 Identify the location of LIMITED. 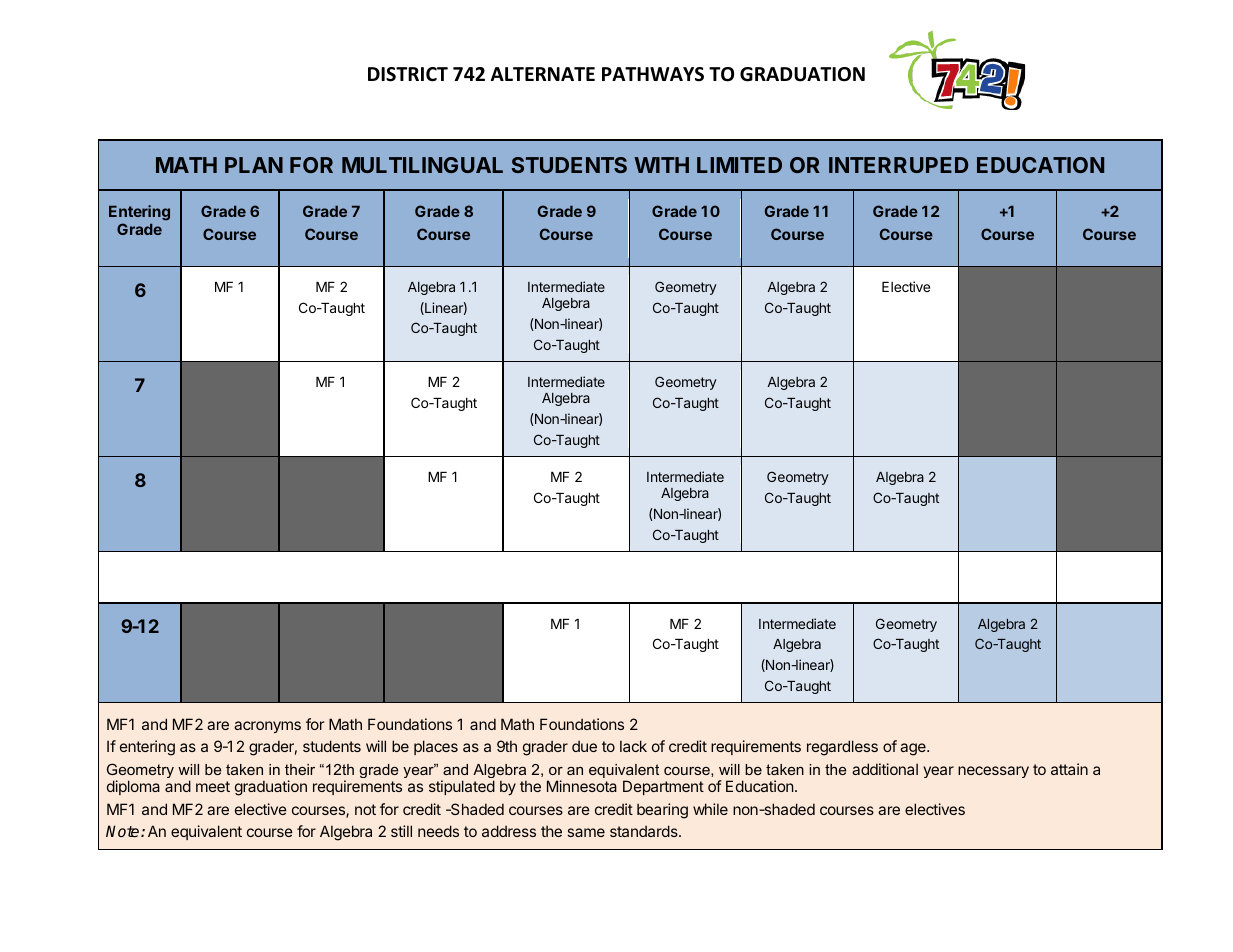
(739, 165).
